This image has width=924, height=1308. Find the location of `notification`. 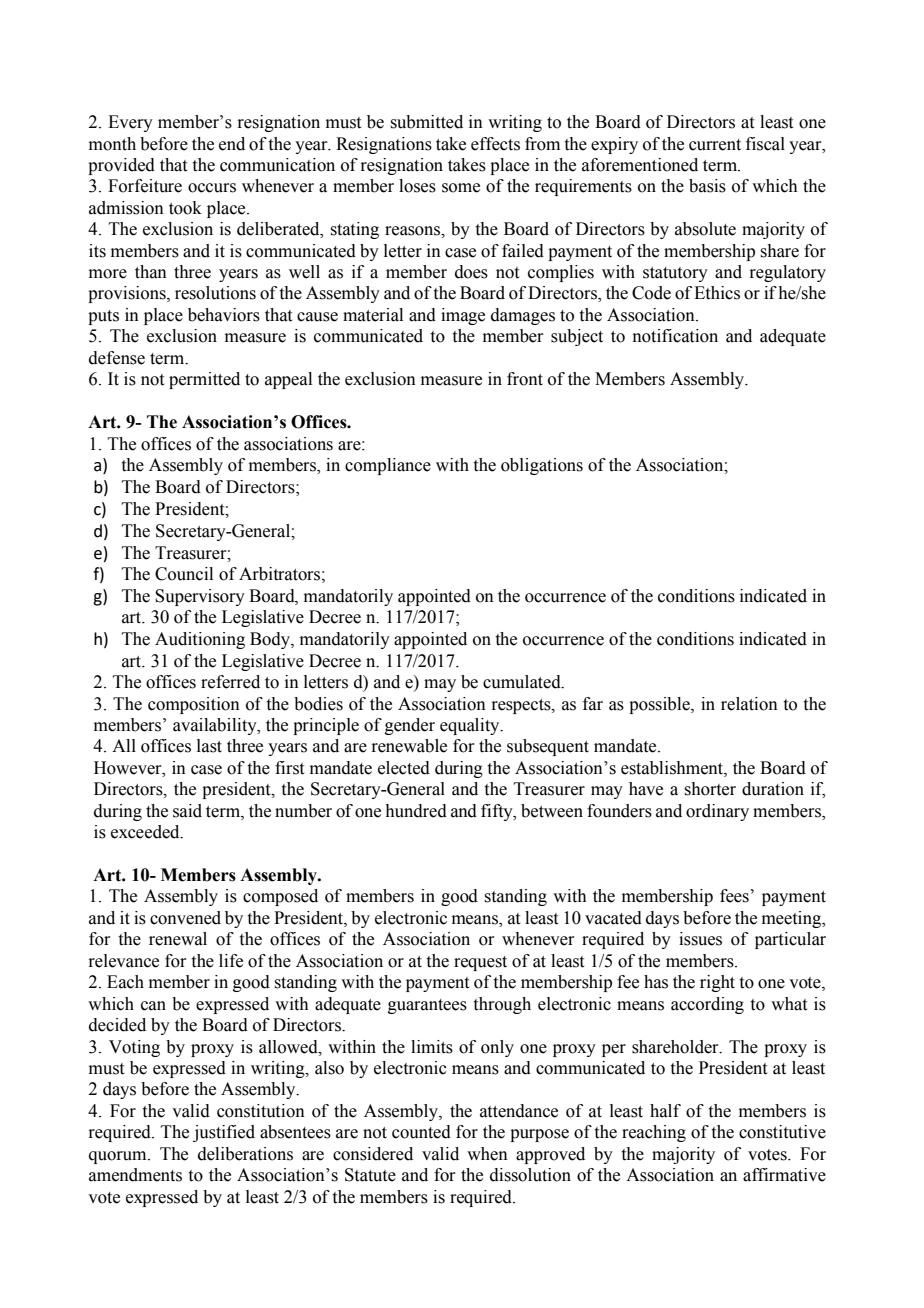

notification is located at coordinates (675, 336).
